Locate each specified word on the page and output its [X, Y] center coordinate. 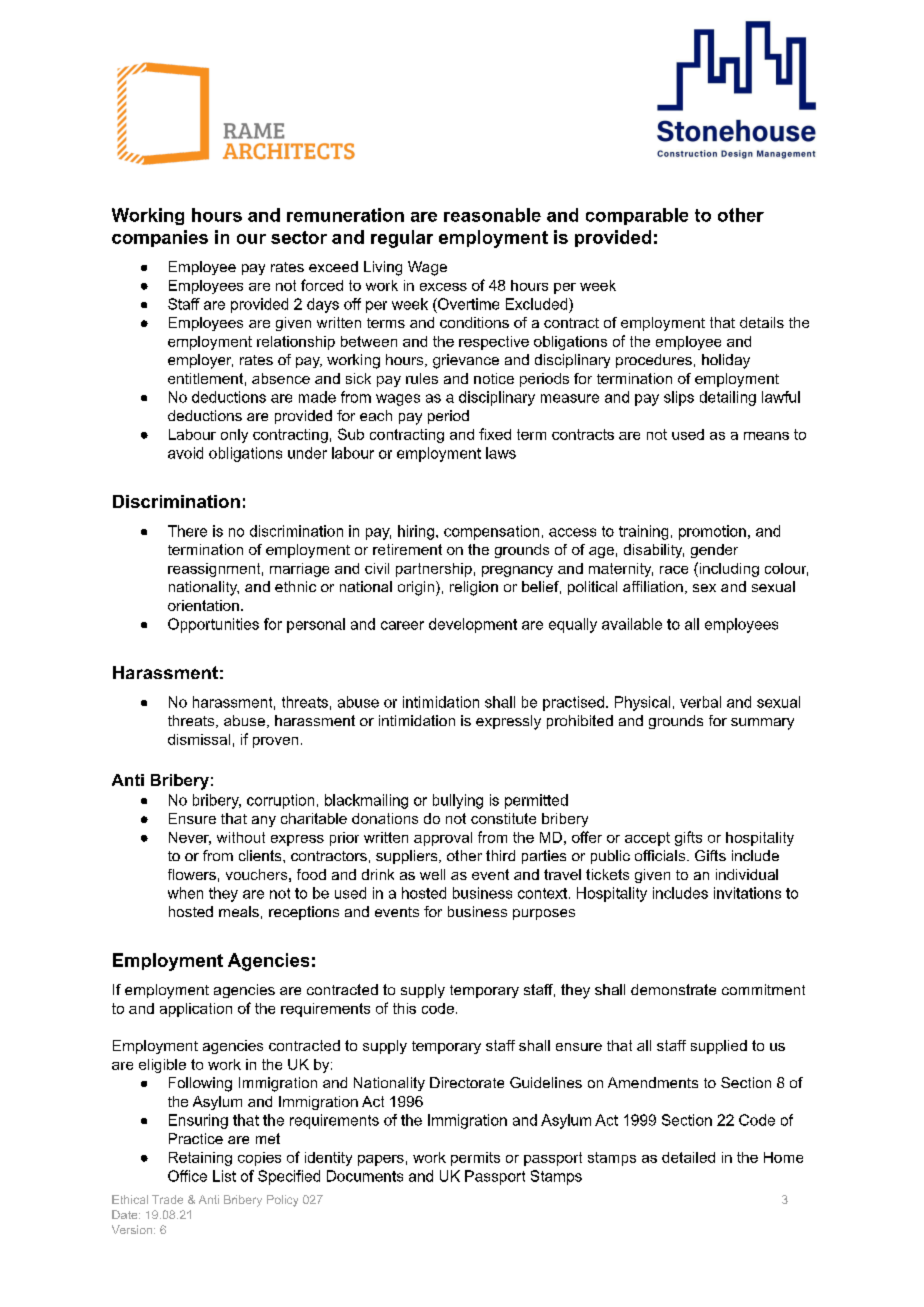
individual [747, 874]
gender [714, 551]
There [187, 531]
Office [187, 1176]
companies [160, 238]
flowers [192, 874]
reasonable [492, 215]
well [432, 874]
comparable [637, 216]
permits [475, 1159]
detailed [688, 1157]
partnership [434, 570]
